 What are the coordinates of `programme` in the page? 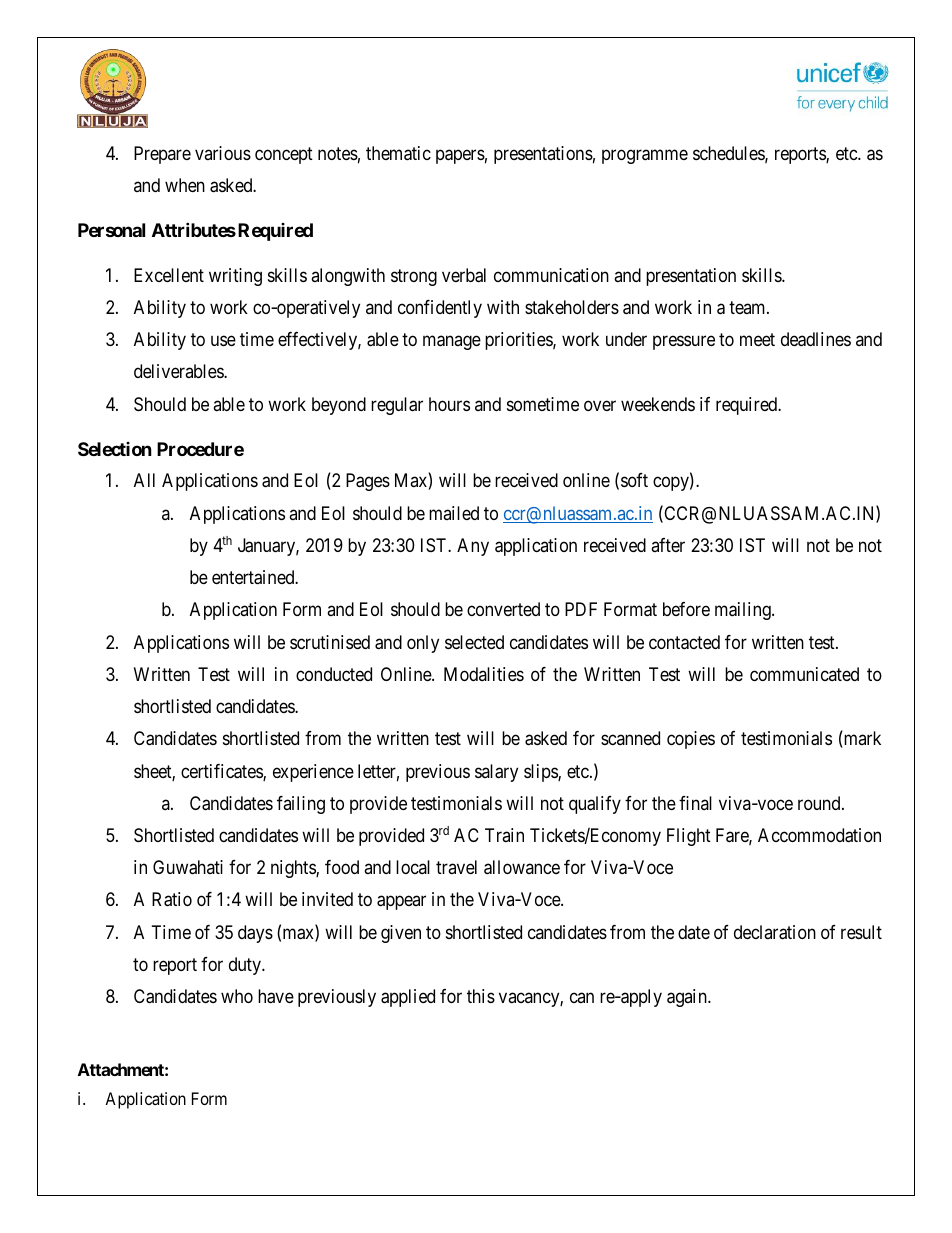 It's located at (645, 156).
